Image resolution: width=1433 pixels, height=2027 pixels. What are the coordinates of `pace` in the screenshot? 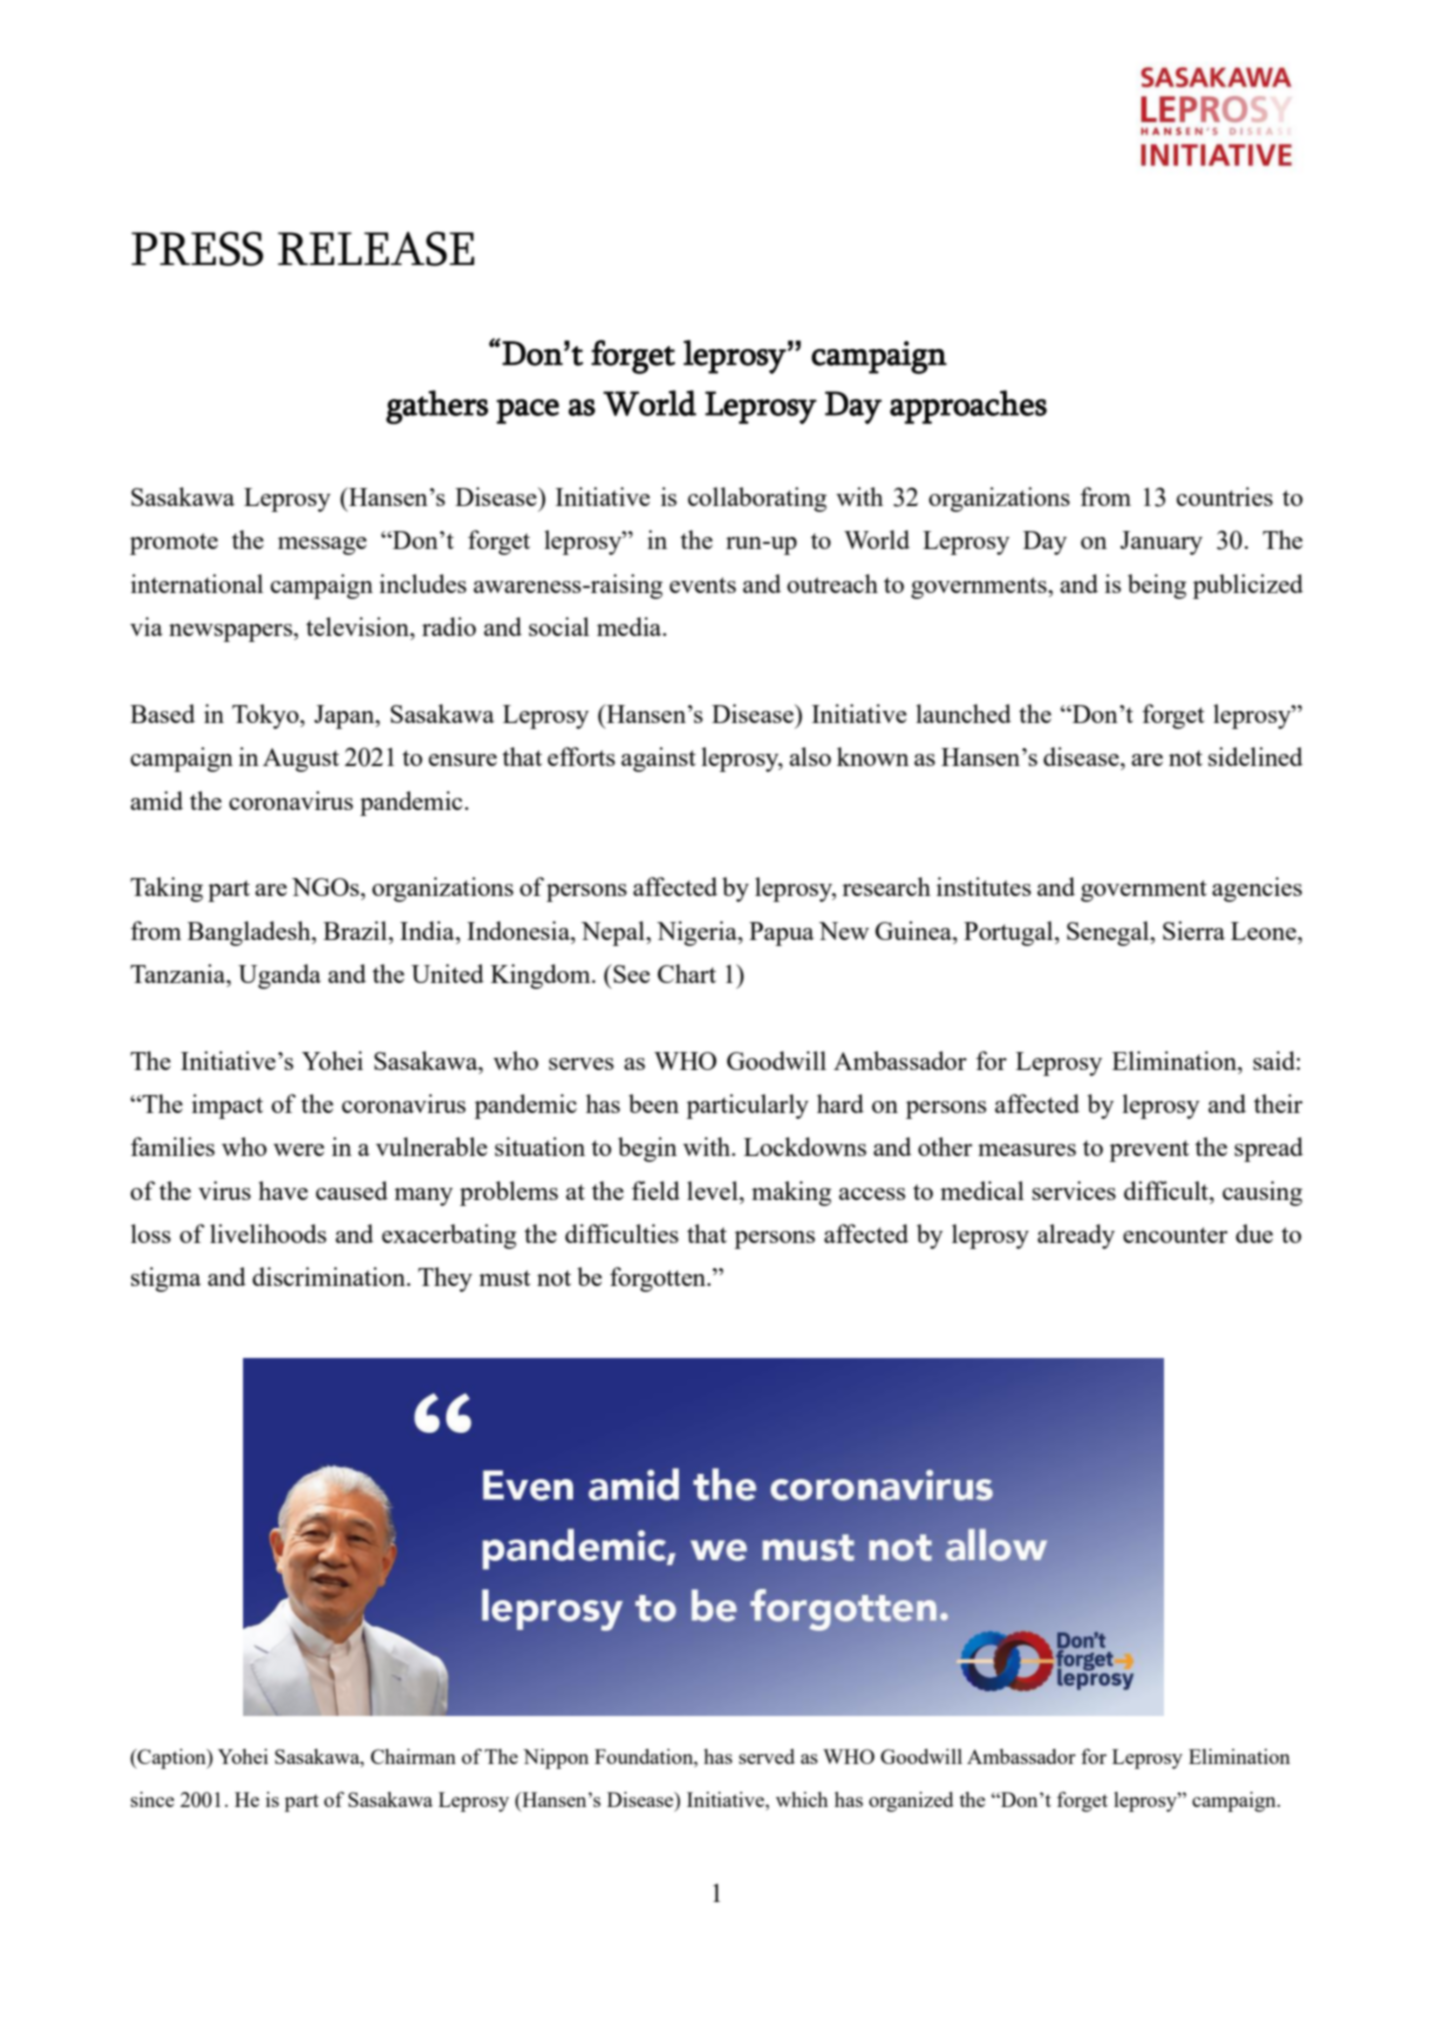 It's located at (527, 411).
